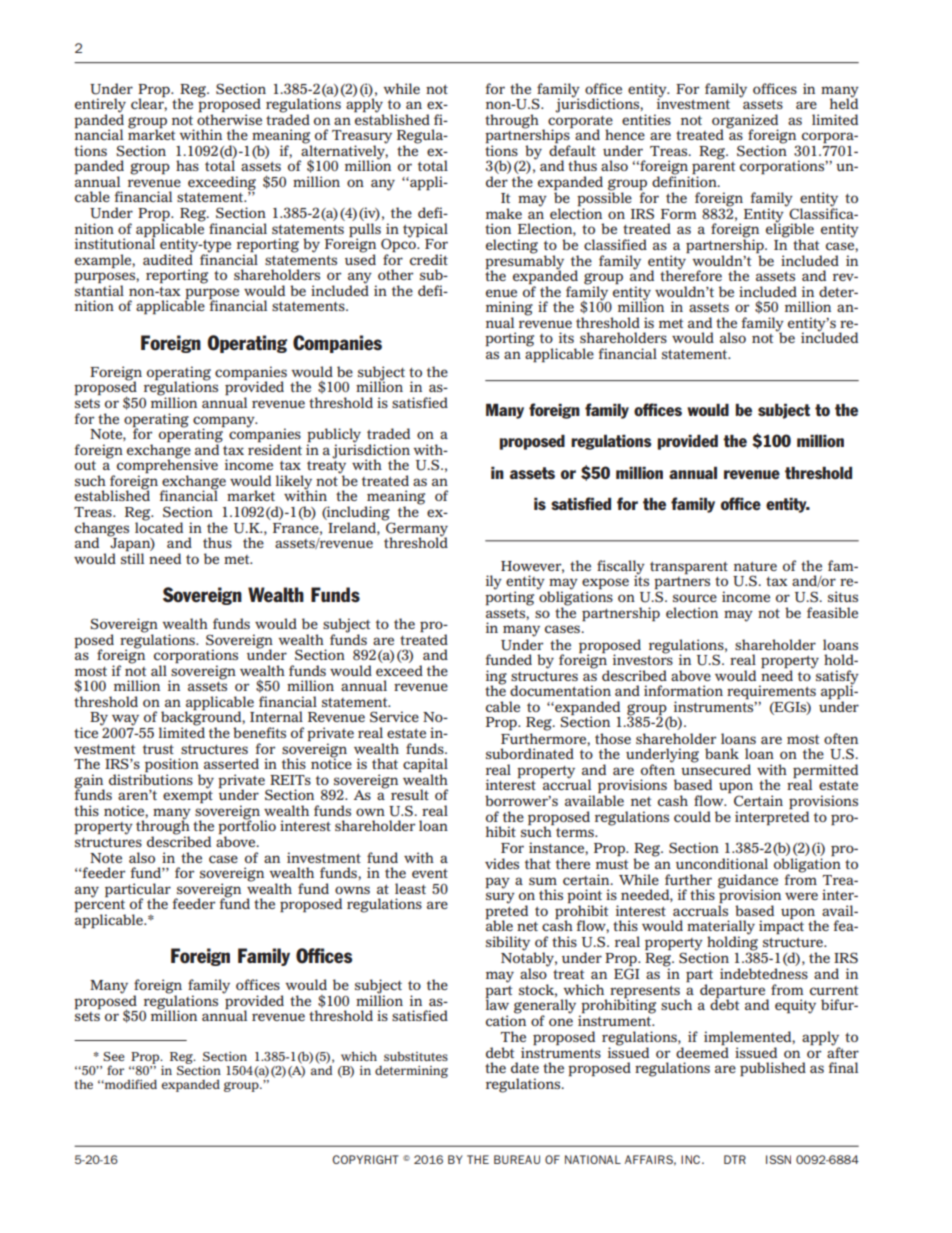  What do you see at coordinates (132, 557) in the screenshot?
I see `still` at bounding box center [132, 557].
